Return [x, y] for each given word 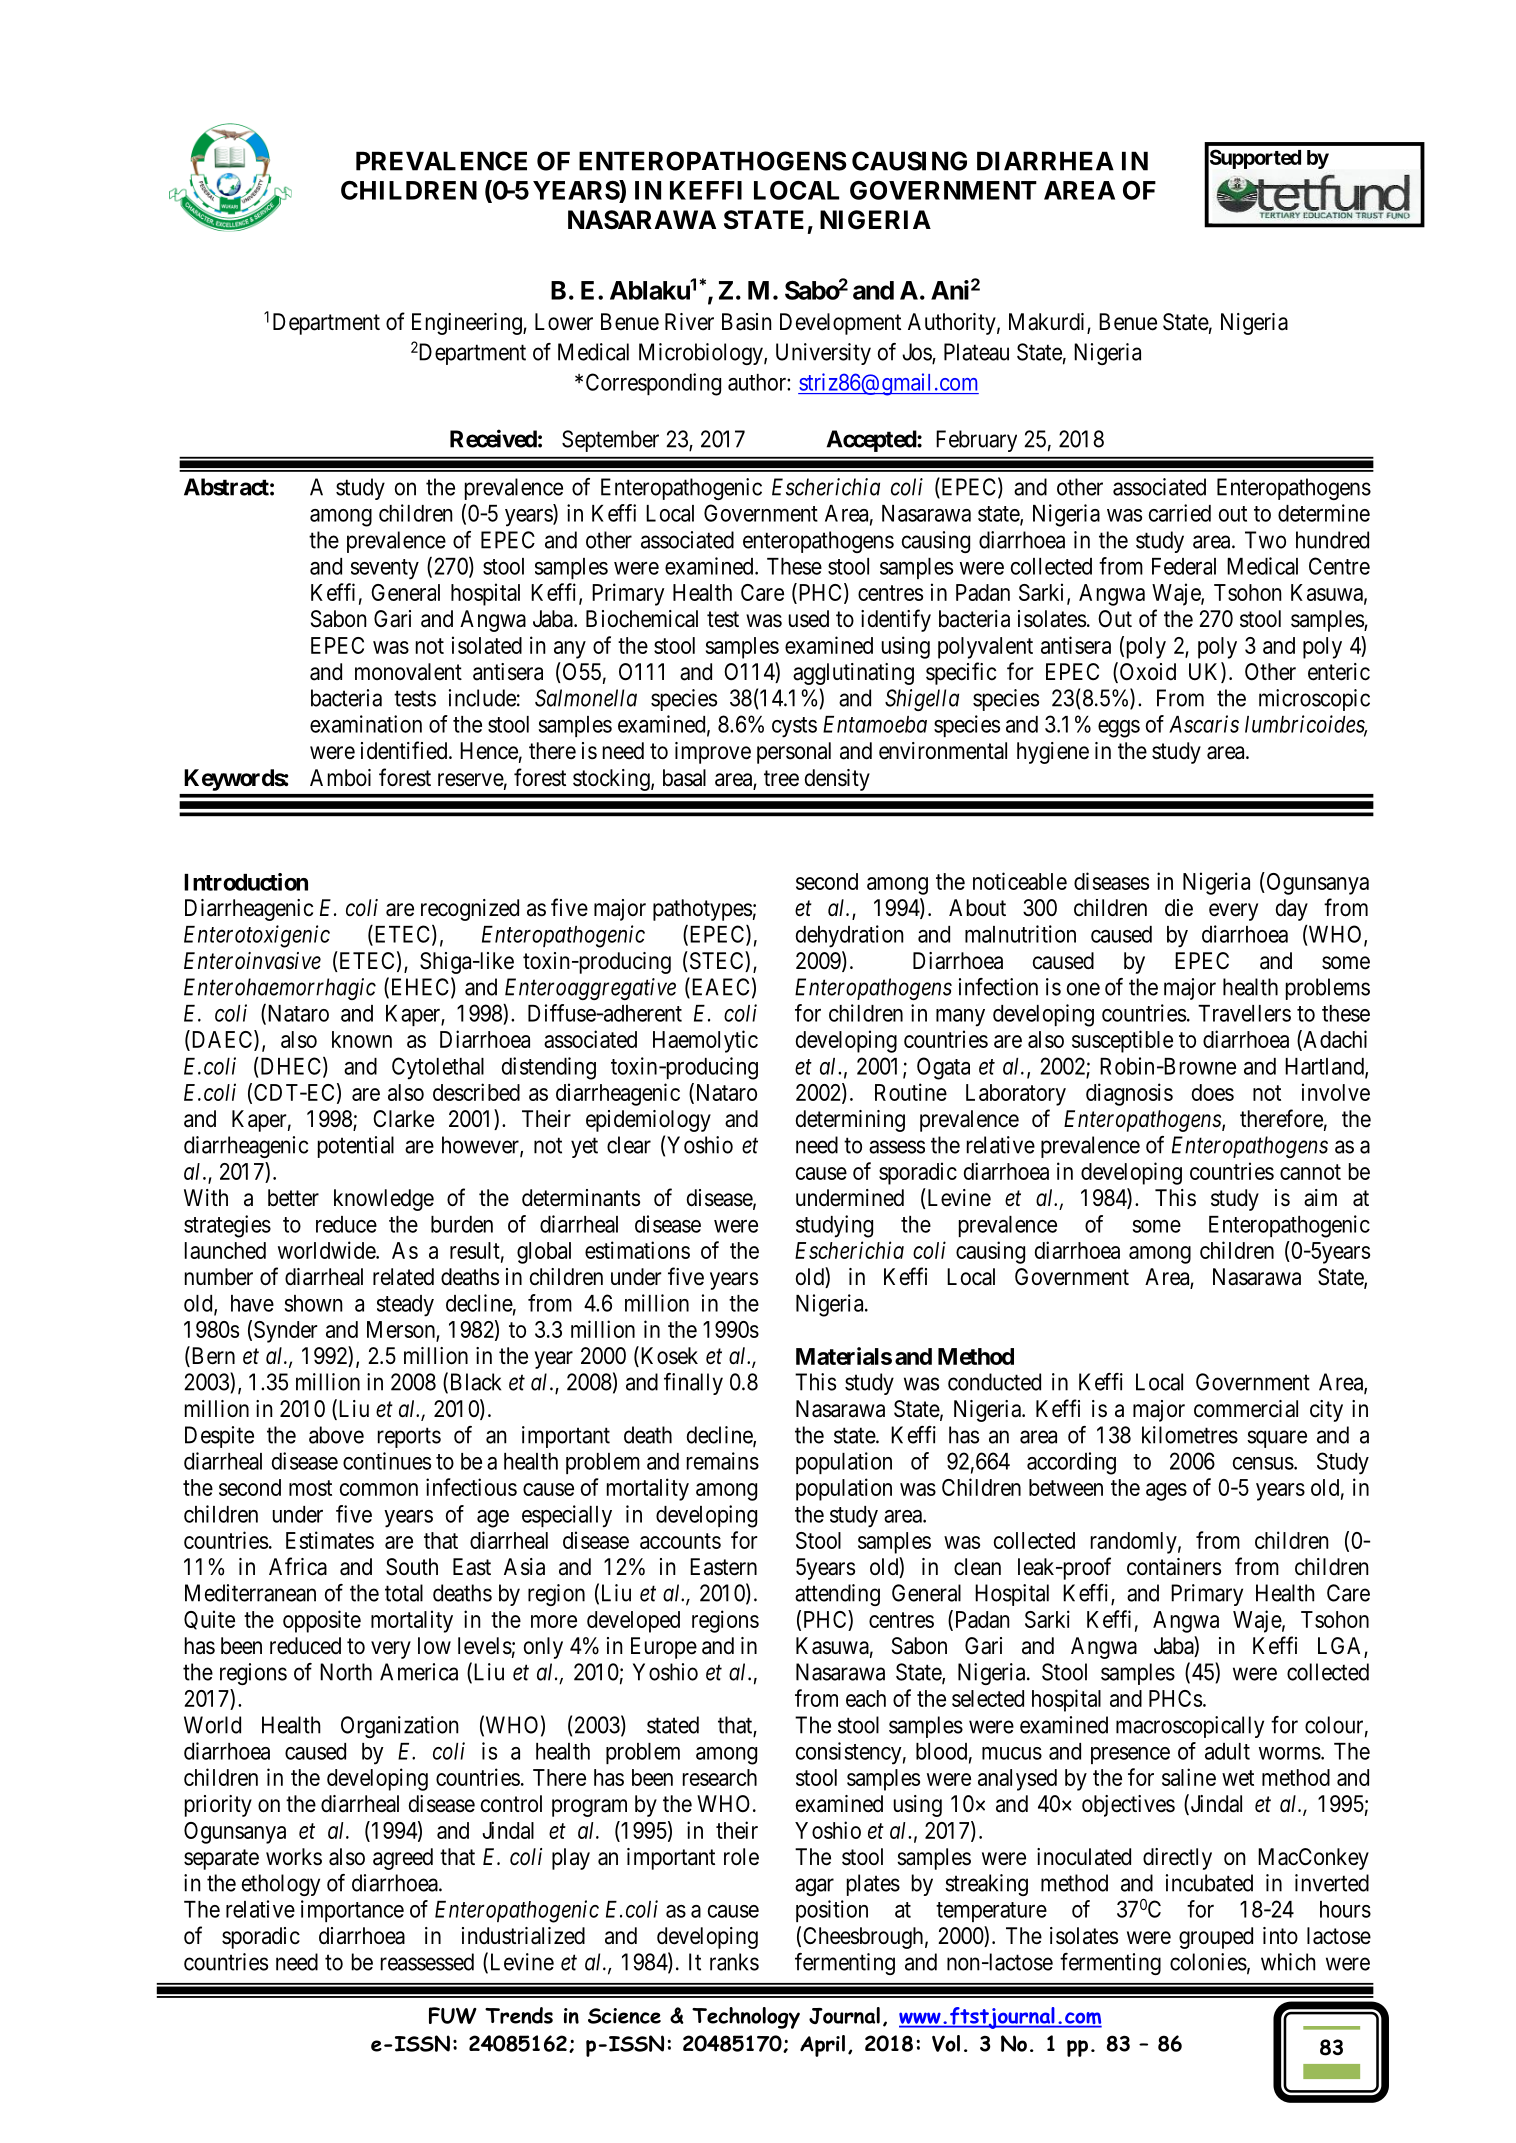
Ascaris [1204, 724]
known [362, 1039]
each [866, 1698]
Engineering [468, 324]
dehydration [850, 936]
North [346, 1672]
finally [693, 1384]
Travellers [1244, 1013]
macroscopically [1190, 1727]
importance [352, 1911]
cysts [794, 727]
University [823, 354]
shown [313, 1303]
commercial [1246, 1409]
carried [1180, 513]
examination [366, 724]
